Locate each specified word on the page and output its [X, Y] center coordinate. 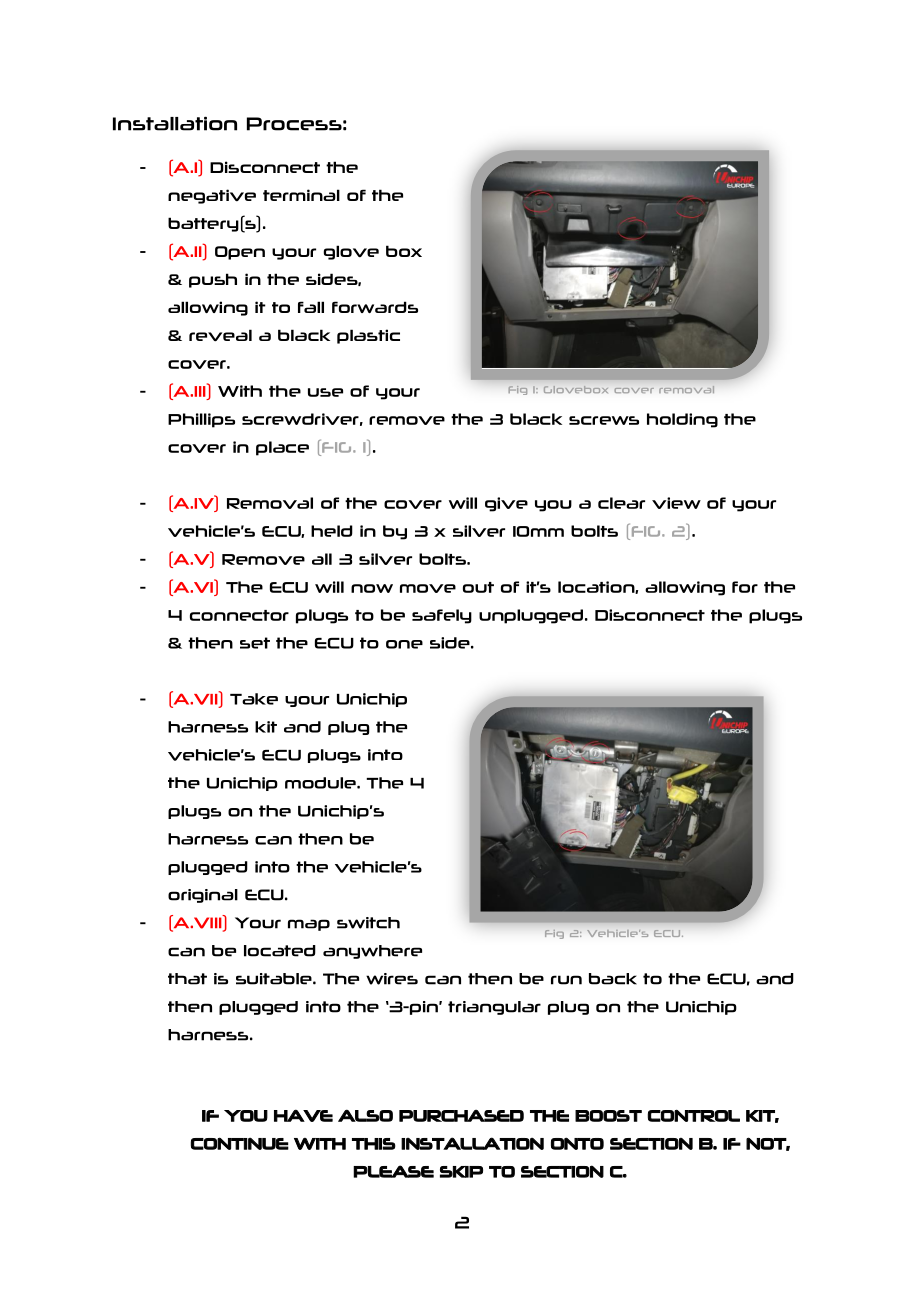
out [478, 587]
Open [240, 253]
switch [368, 923]
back [613, 979]
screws [604, 420]
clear [621, 503]
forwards [375, 307]
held [332, 531]
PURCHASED [461, 1116]
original [203, 896]
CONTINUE [239, 1143]
